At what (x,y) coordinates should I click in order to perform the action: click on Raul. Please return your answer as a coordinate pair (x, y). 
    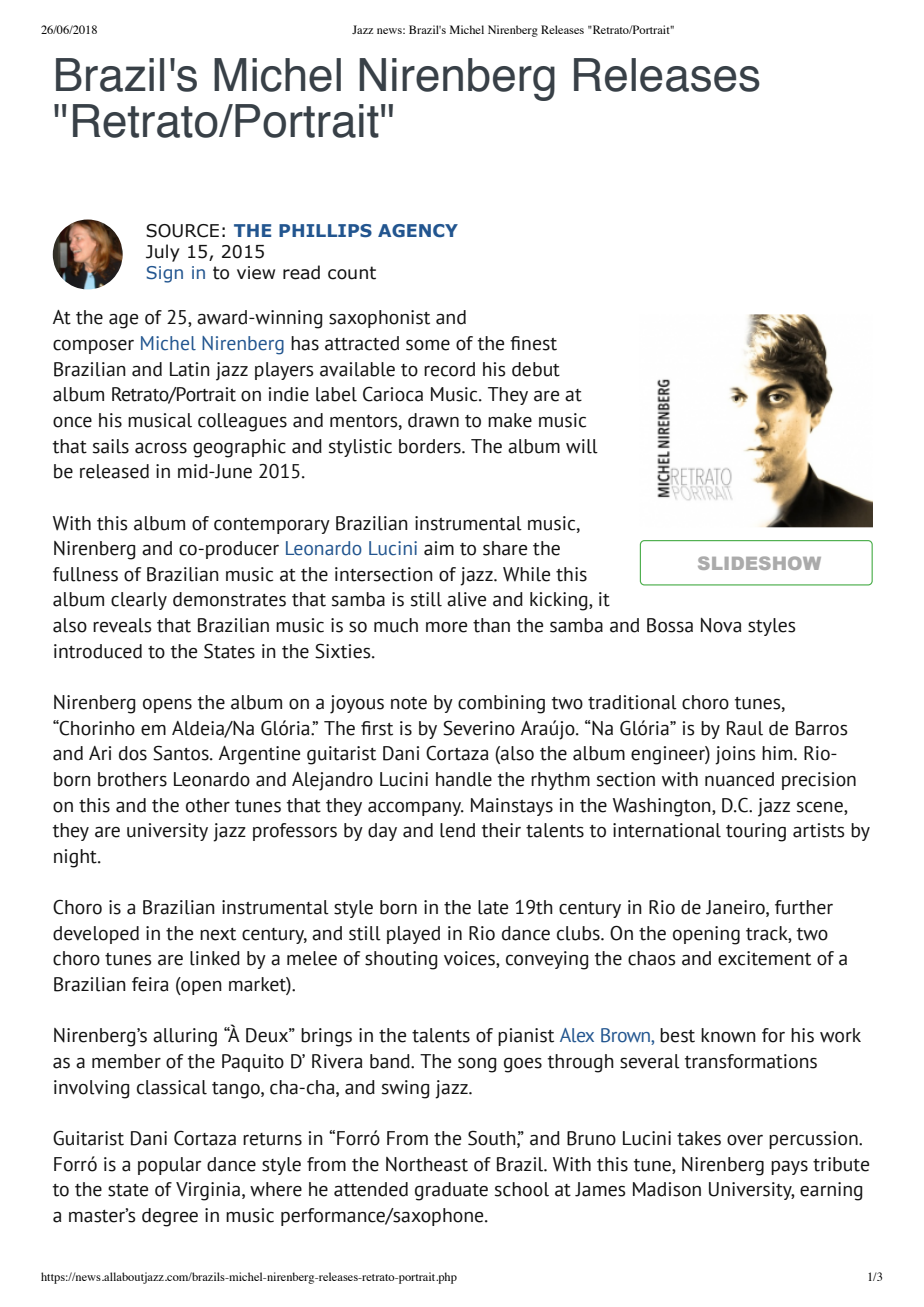
    Looking at the image, I should click on (745, 728).
